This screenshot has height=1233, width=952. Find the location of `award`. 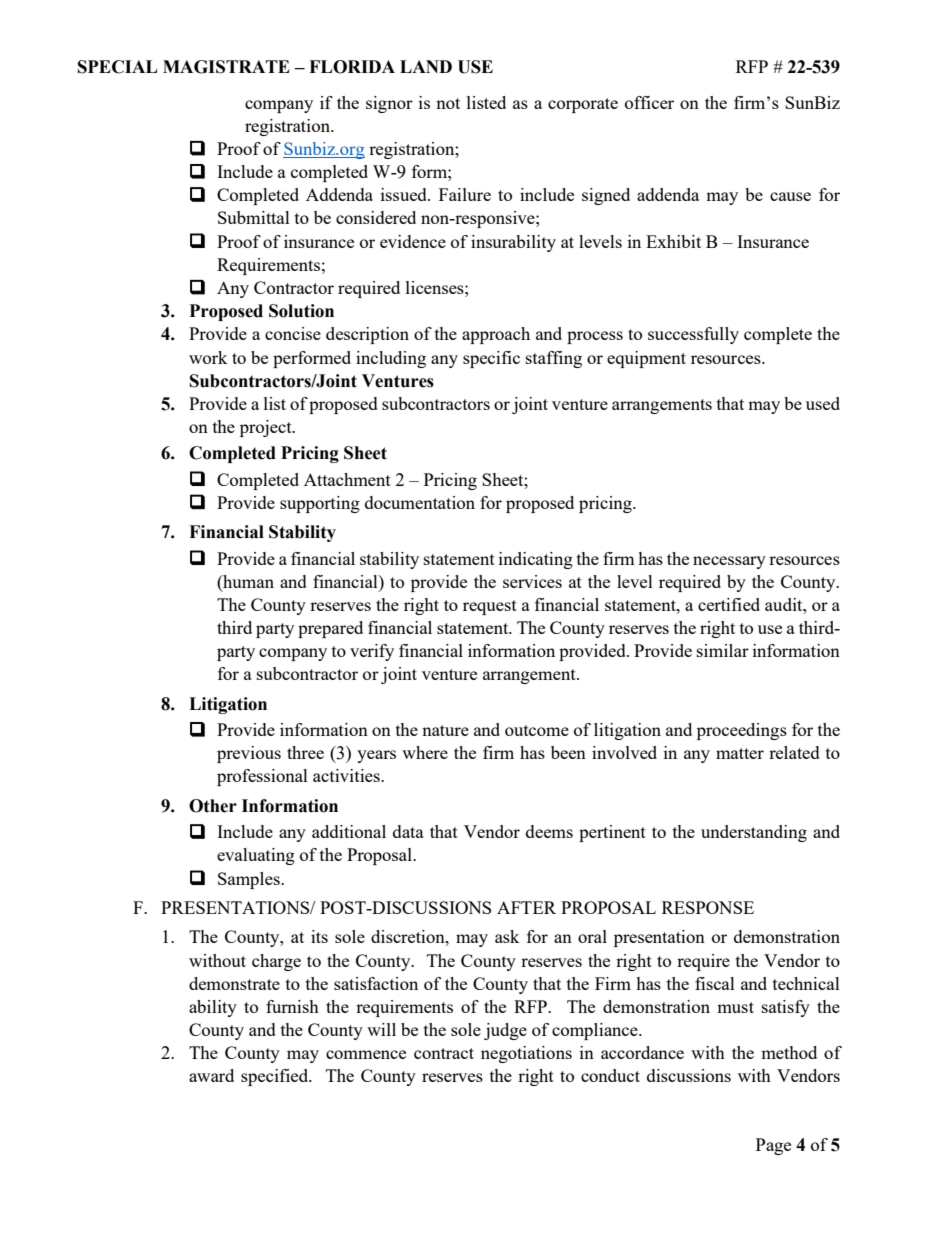

award is located at coordinates (211, 1075).
